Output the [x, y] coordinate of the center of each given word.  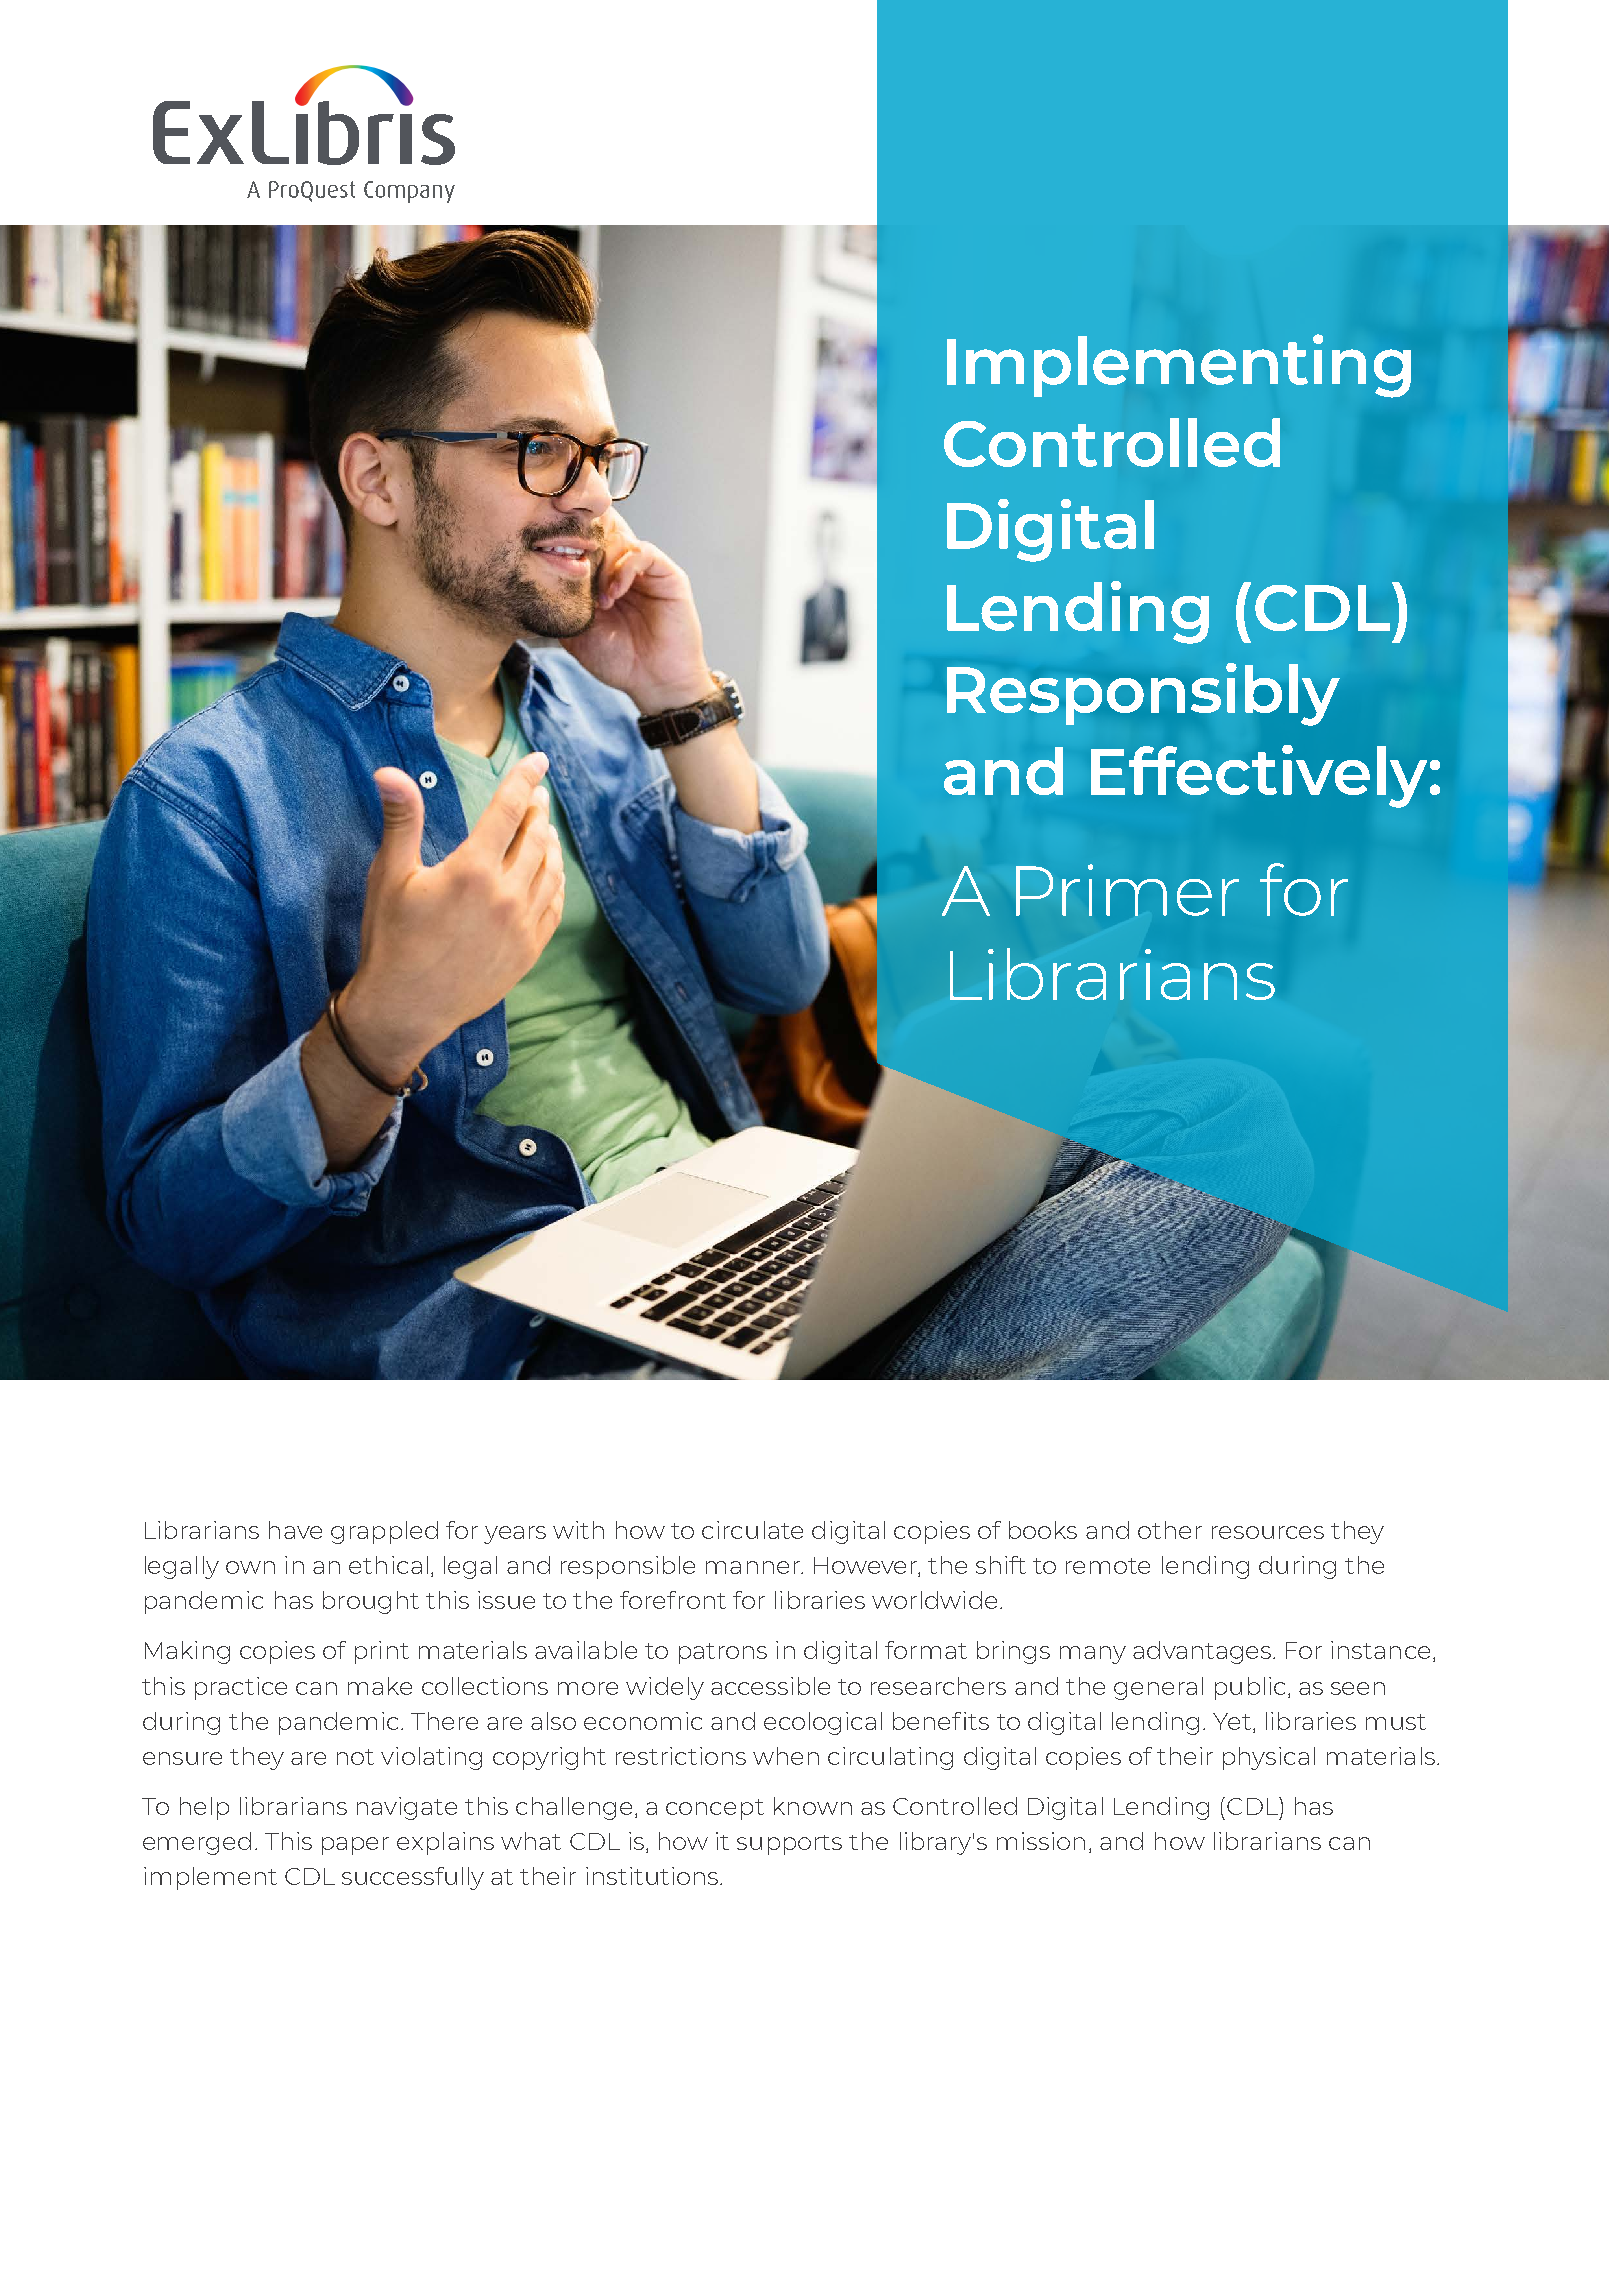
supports [789, 1845]
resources [1268, 1532]
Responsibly [1143, 694]
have [295, 1530]
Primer [1127, 890]
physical [1269, 1758]
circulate [752, 1530]
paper [355, 1846]
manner [754, 1567]
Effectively [1259, 776]
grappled [384, 1532]
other [1170, 1530]
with [578, 1530]
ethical [388, 1565]
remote [1108, 1566]
